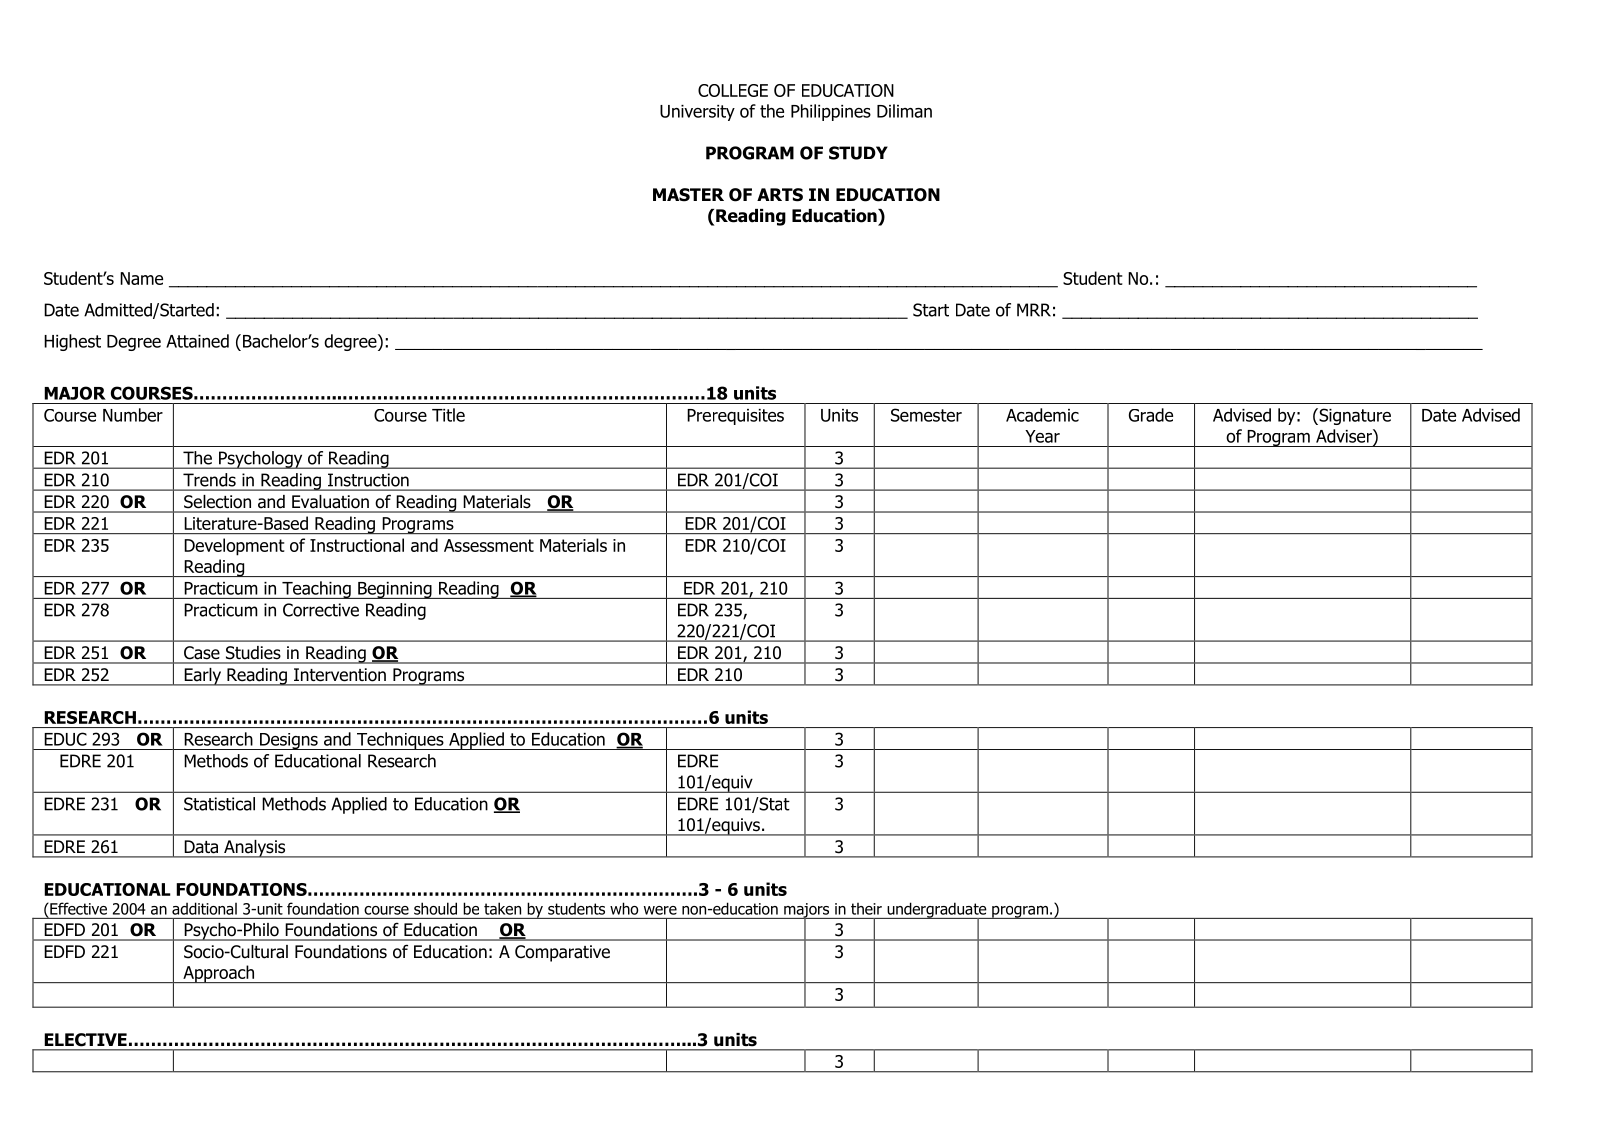 The width and height of the screenshot is (1619, 1145). What do you see at coordinates (209, 480) in the screenshot?
I see `Trends` at bounding box center [209, 480].
